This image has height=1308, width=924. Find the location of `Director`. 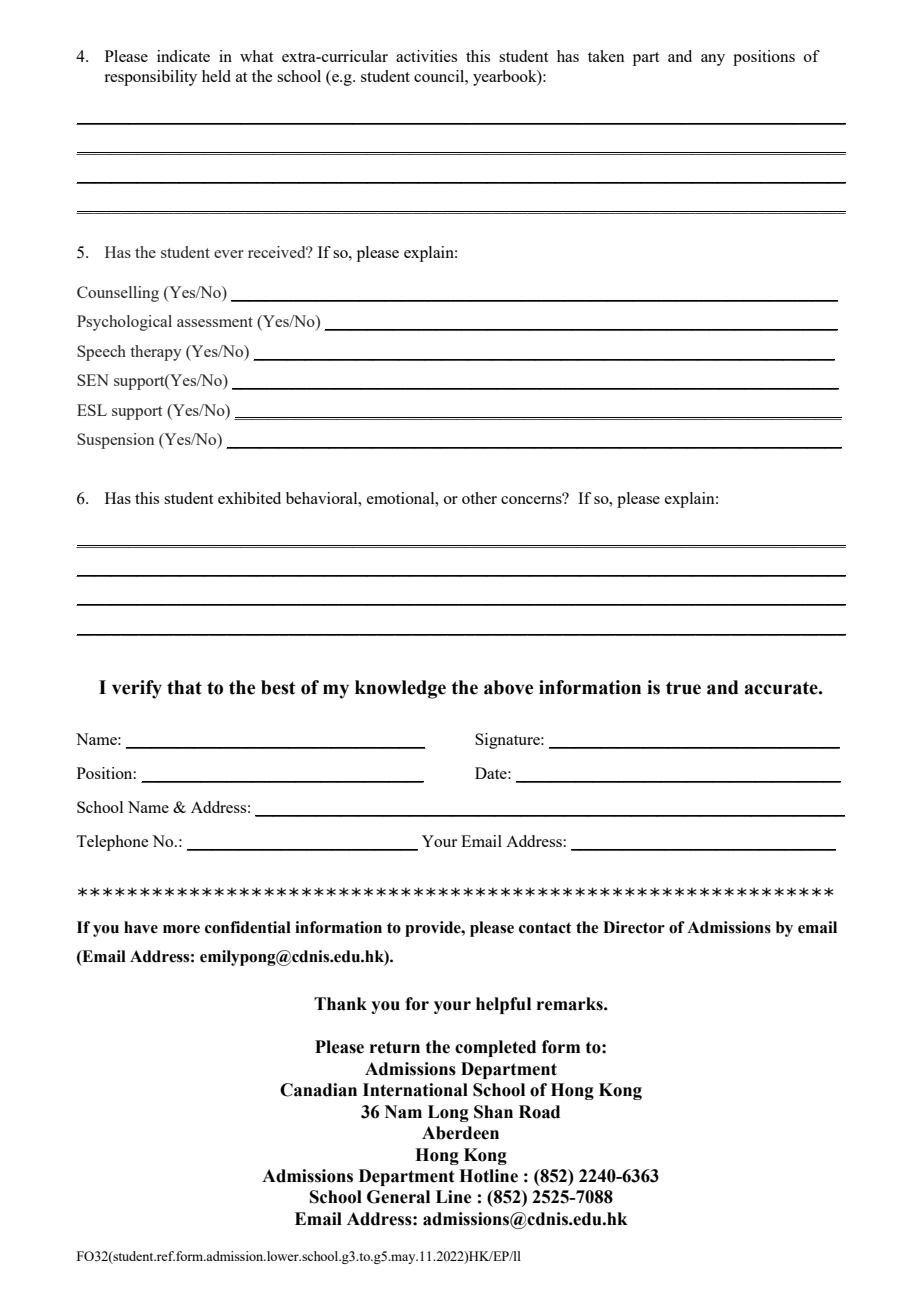

Director is located at coordinates (634, 927).
